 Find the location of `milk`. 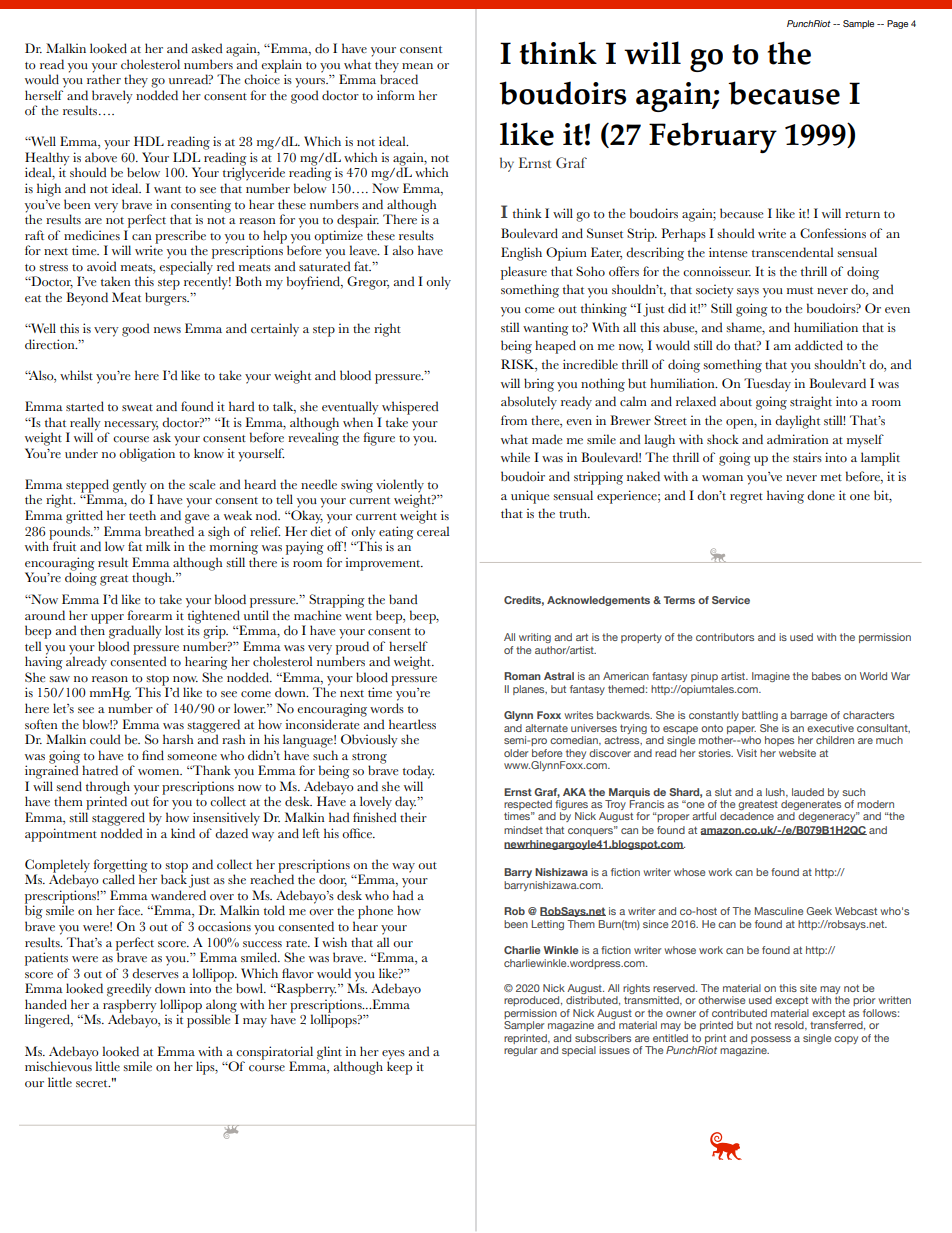

milk is located at coordinates (158, 546).
